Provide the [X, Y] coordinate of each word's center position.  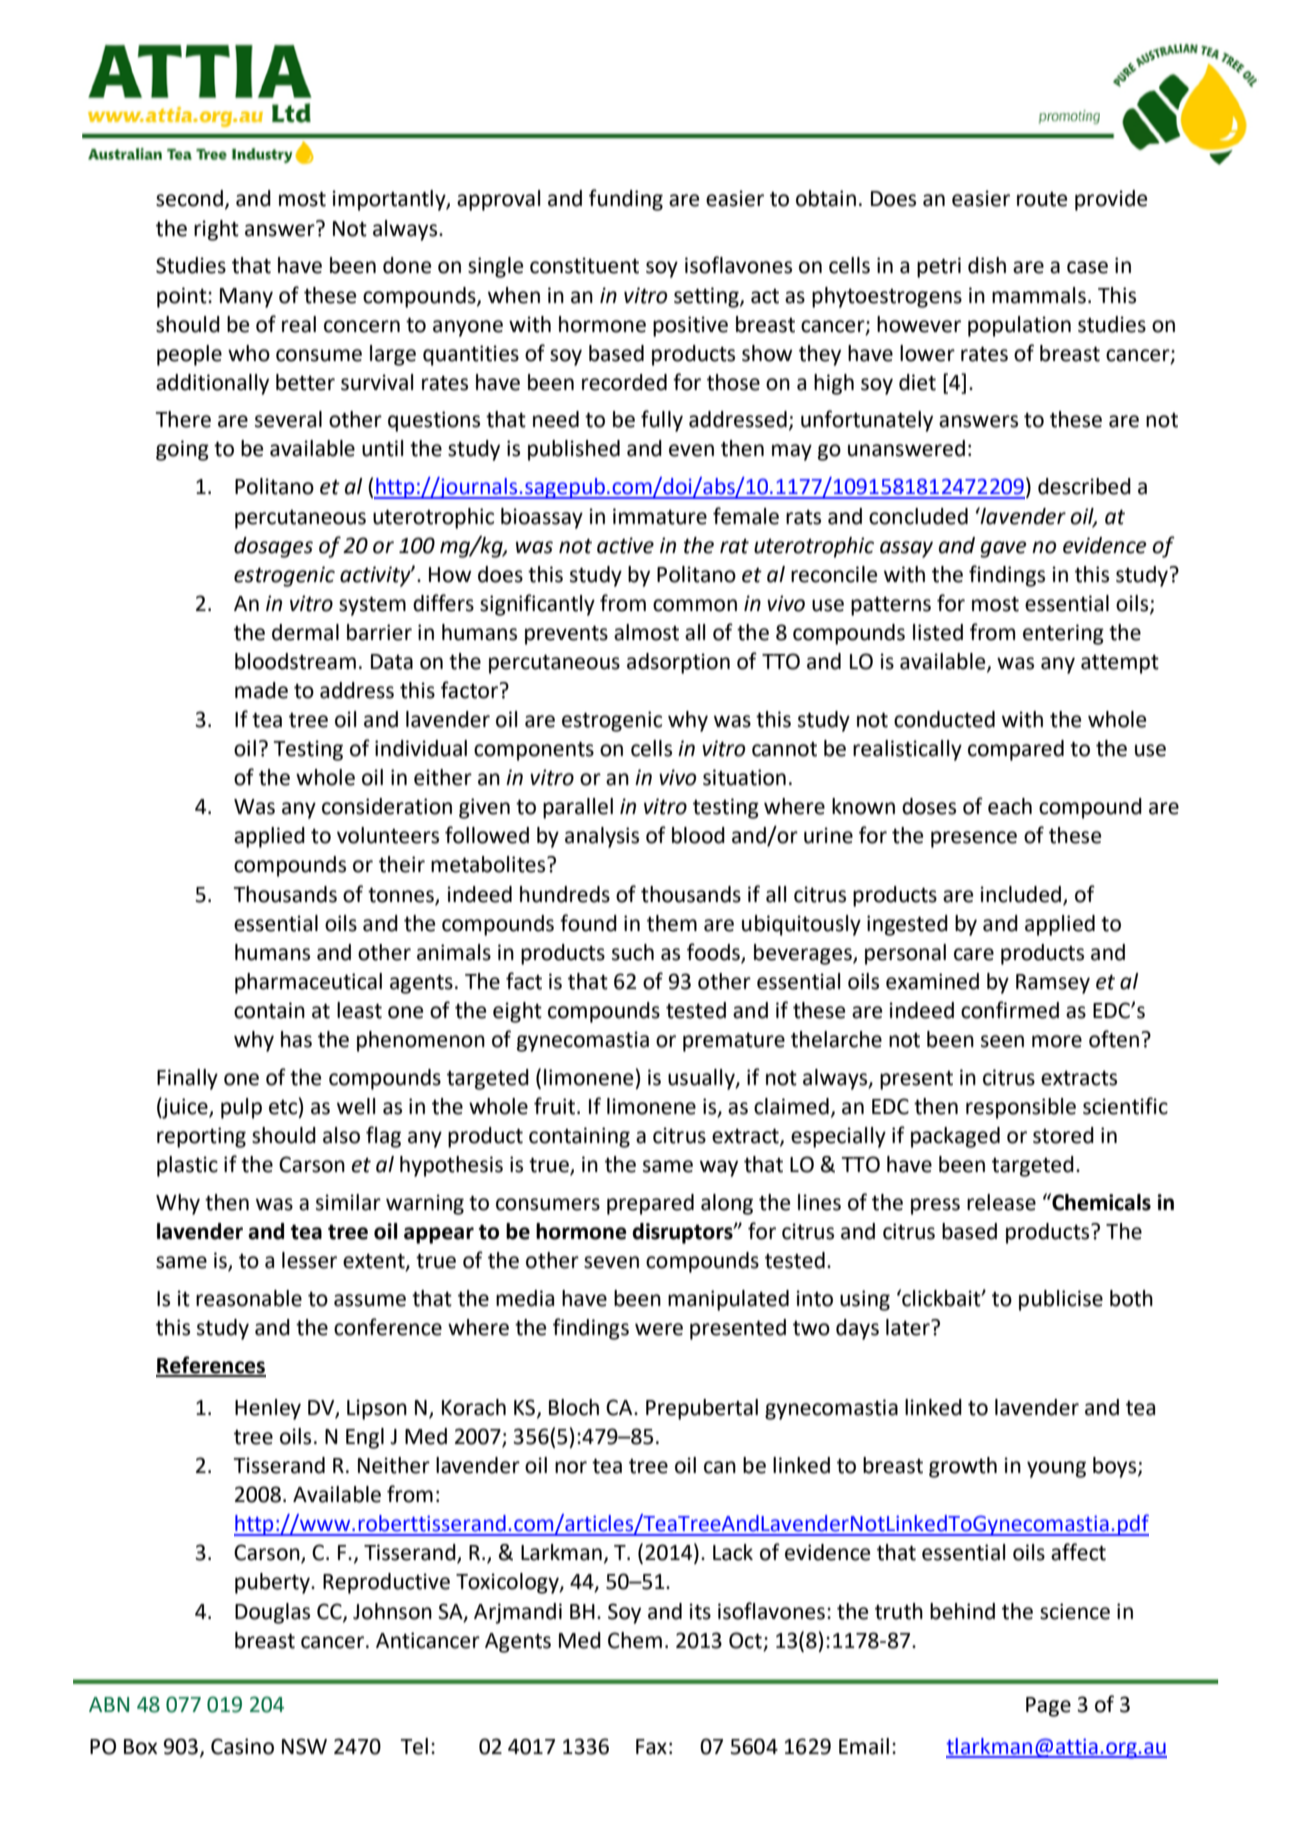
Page [1048, 1707]
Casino [242, 1746]
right [216, 230]
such [633, 952]
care [974, 954]
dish [987, 265]
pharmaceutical [308, 983]
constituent [584, 265]
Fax [651, 1747]
